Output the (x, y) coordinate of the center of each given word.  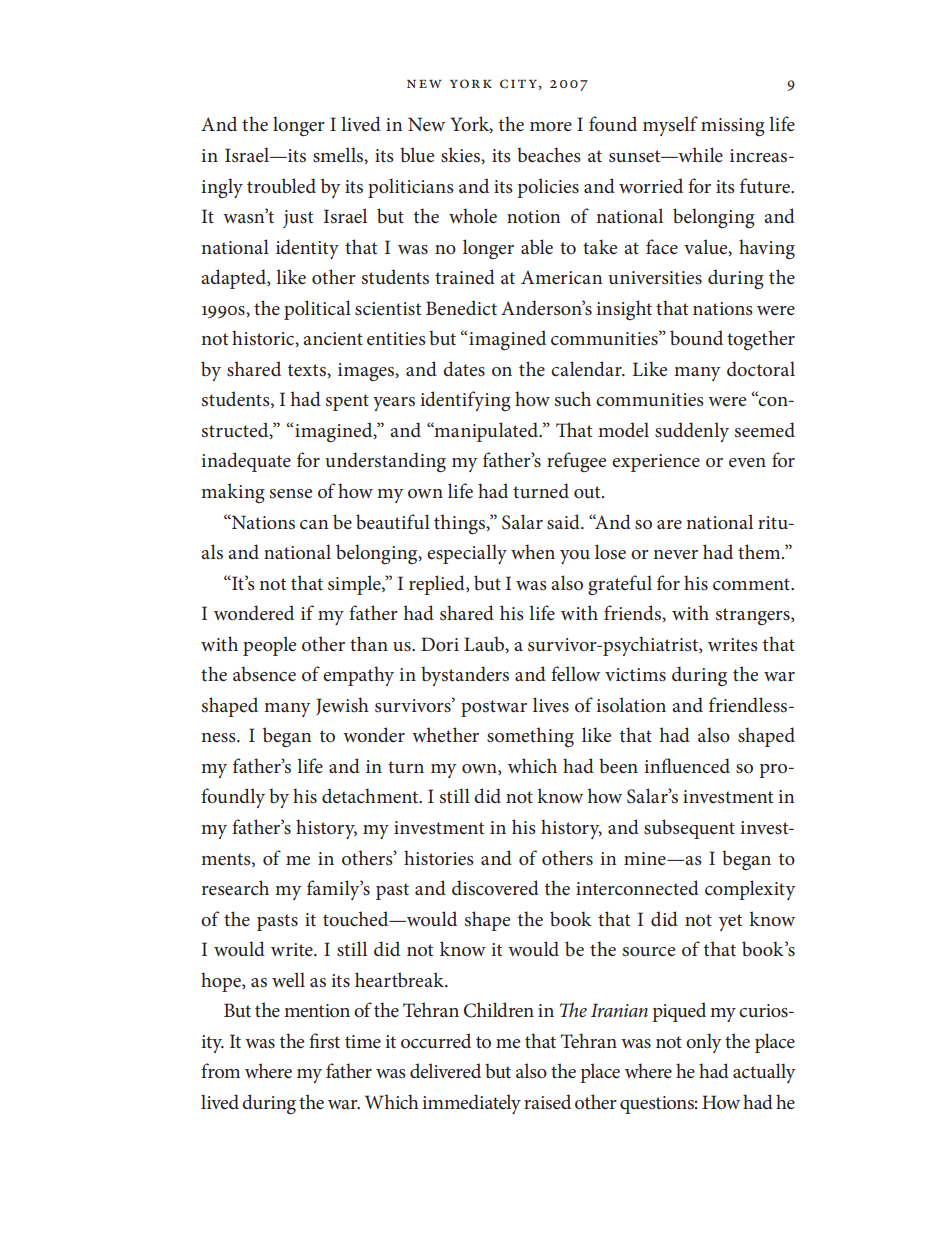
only (704, 1043)
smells (339, 155)
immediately (471, 1104)
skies (462, 155)
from (220, 1071)
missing (733, 127)
